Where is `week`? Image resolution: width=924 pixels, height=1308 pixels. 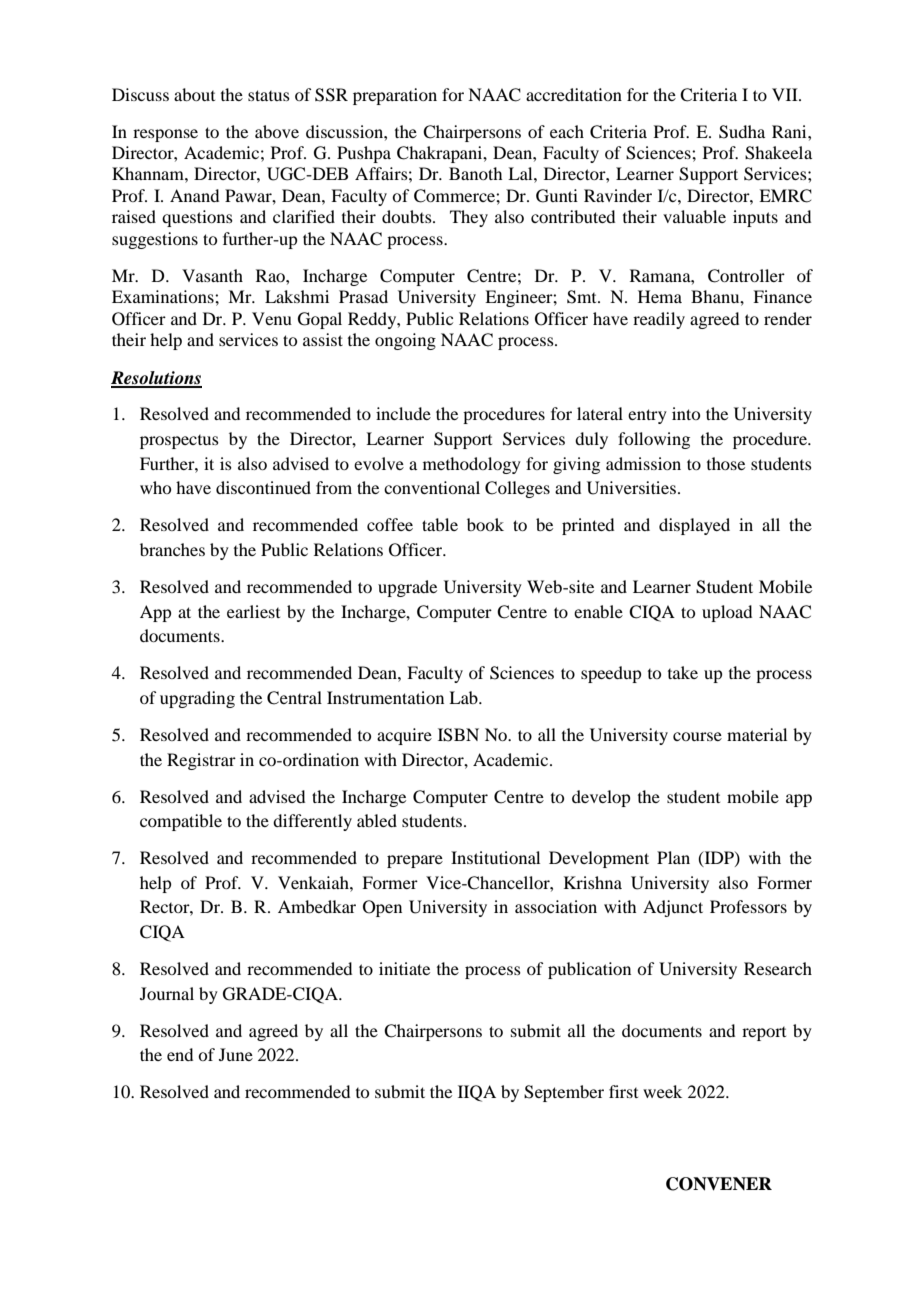 week is located at coordinates (662, 1091).
